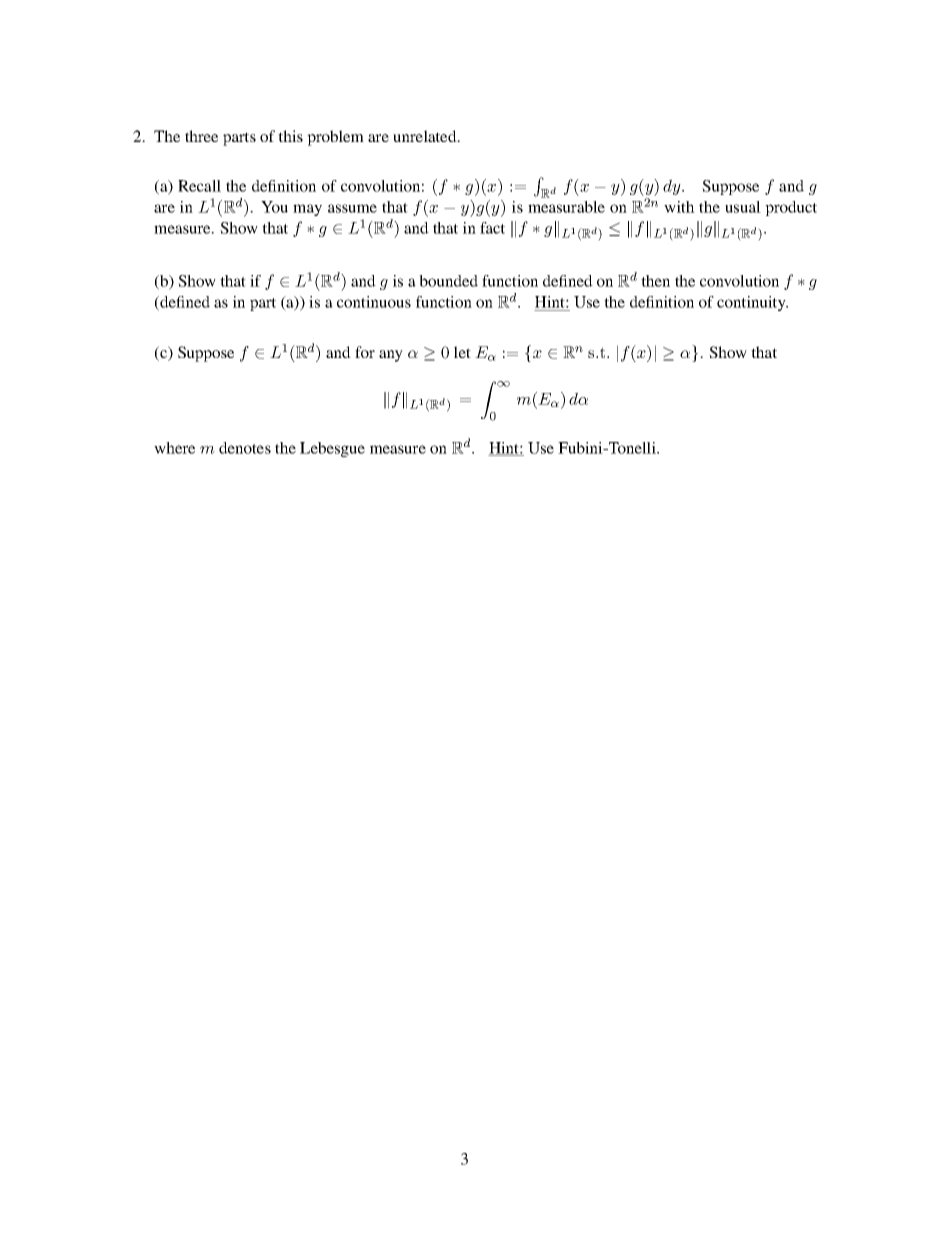  What do you see at coordinates (365, 352) in the screenshot?
I see `for` at bounding box center [365, 352].
